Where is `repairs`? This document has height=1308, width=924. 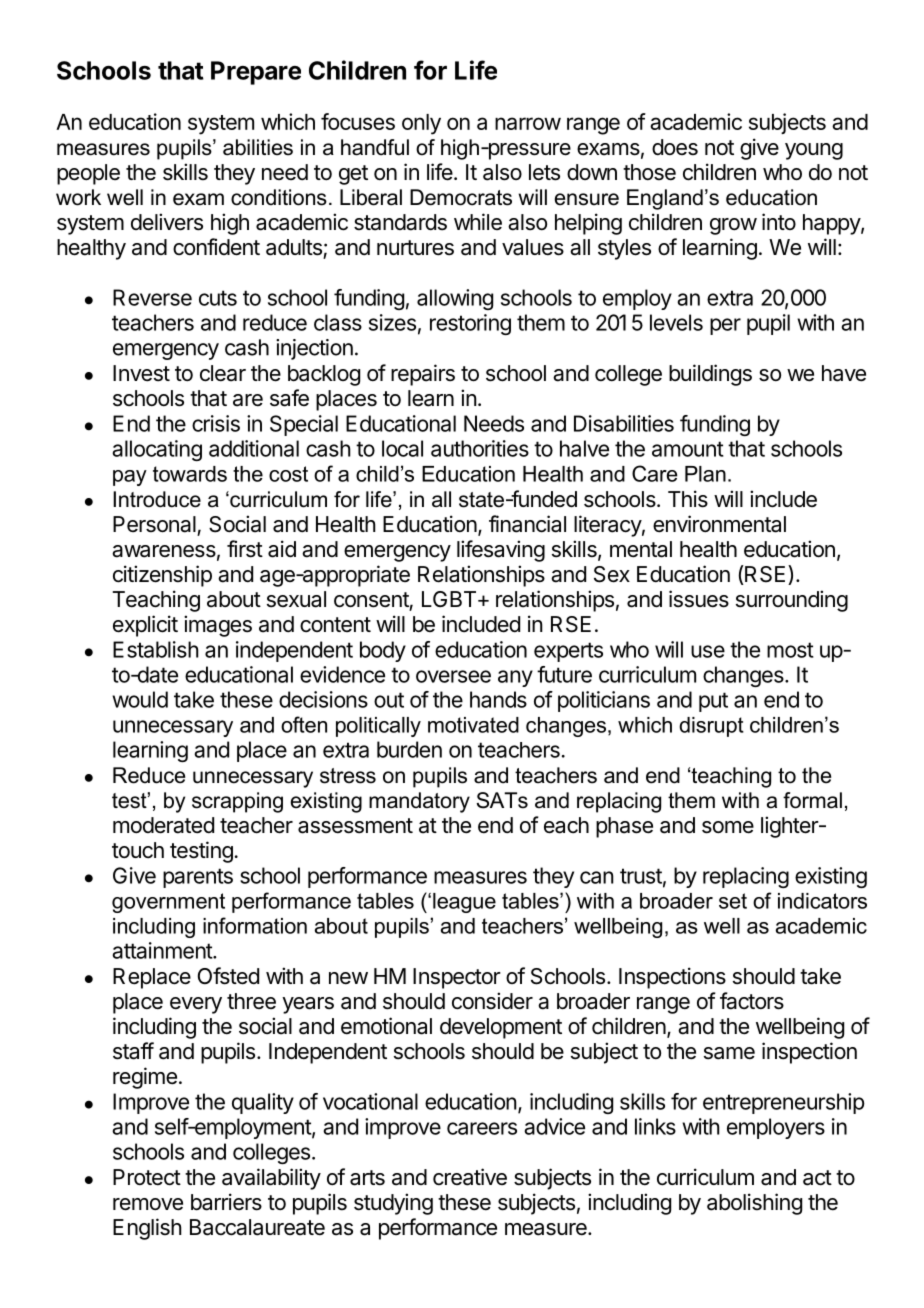
repairs is located at coordinates (423, 375).
